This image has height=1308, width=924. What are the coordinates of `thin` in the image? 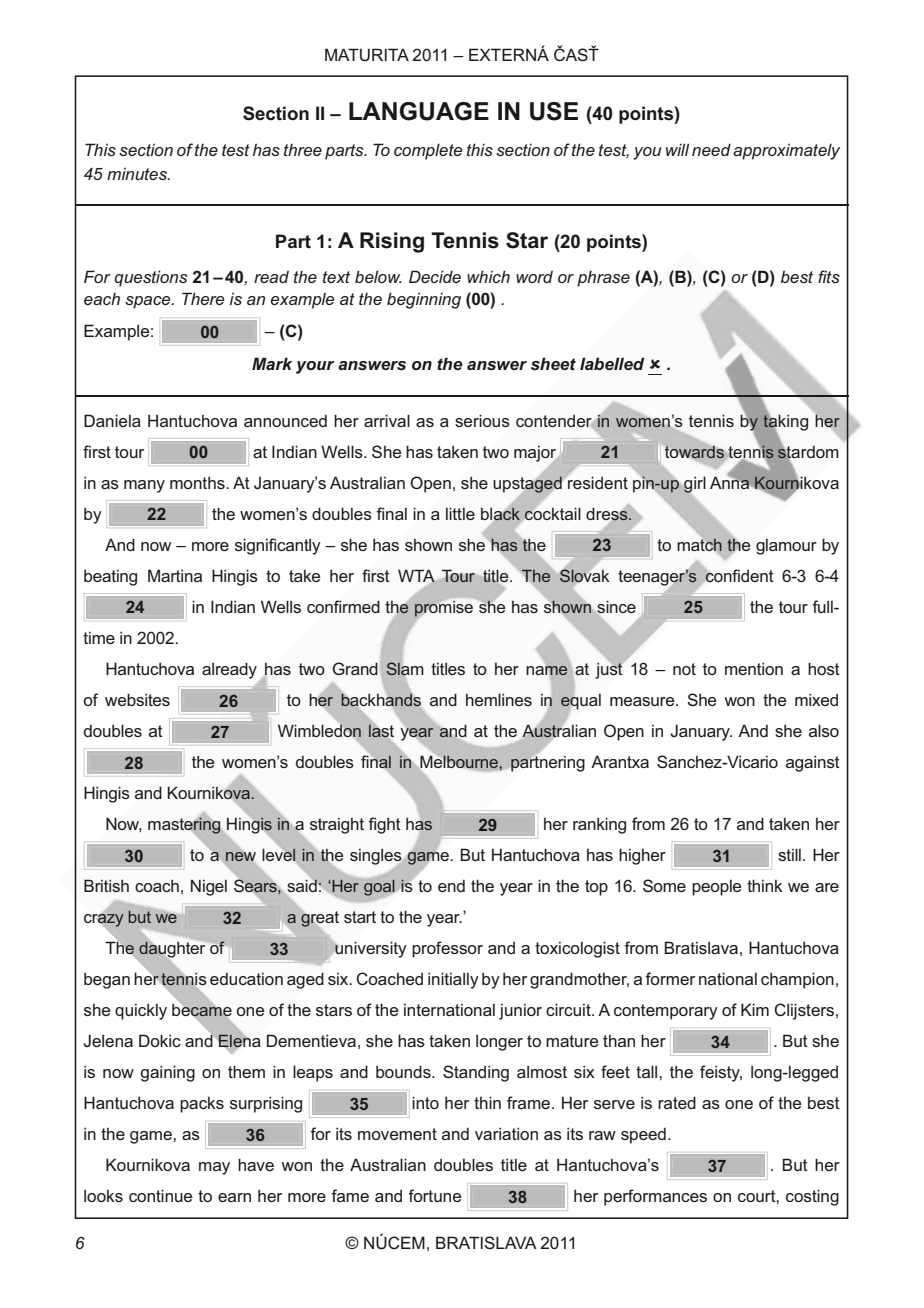 It's located at (487, 1102).
